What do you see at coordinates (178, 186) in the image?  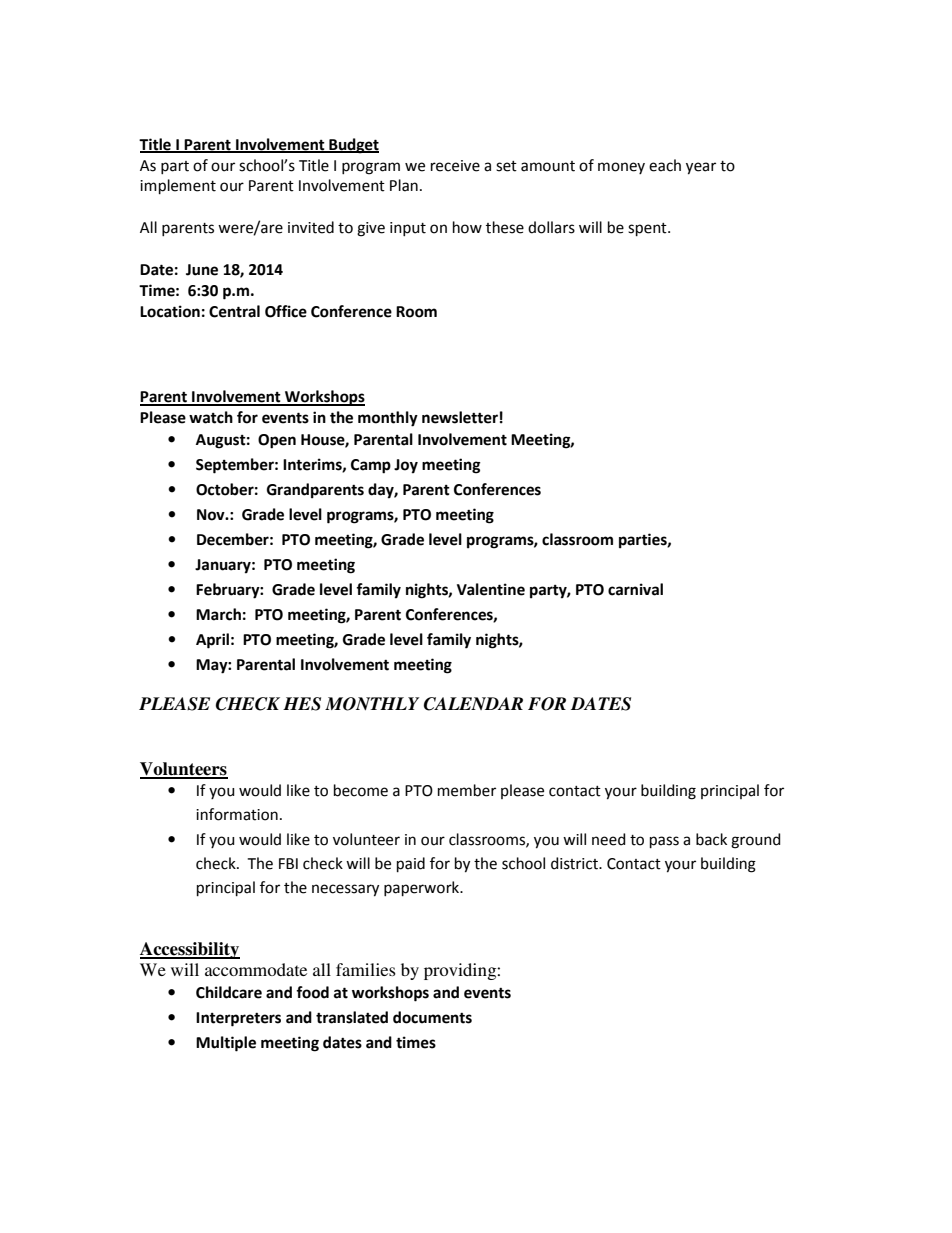 I see `implement` at bounding box center [178, 186].
